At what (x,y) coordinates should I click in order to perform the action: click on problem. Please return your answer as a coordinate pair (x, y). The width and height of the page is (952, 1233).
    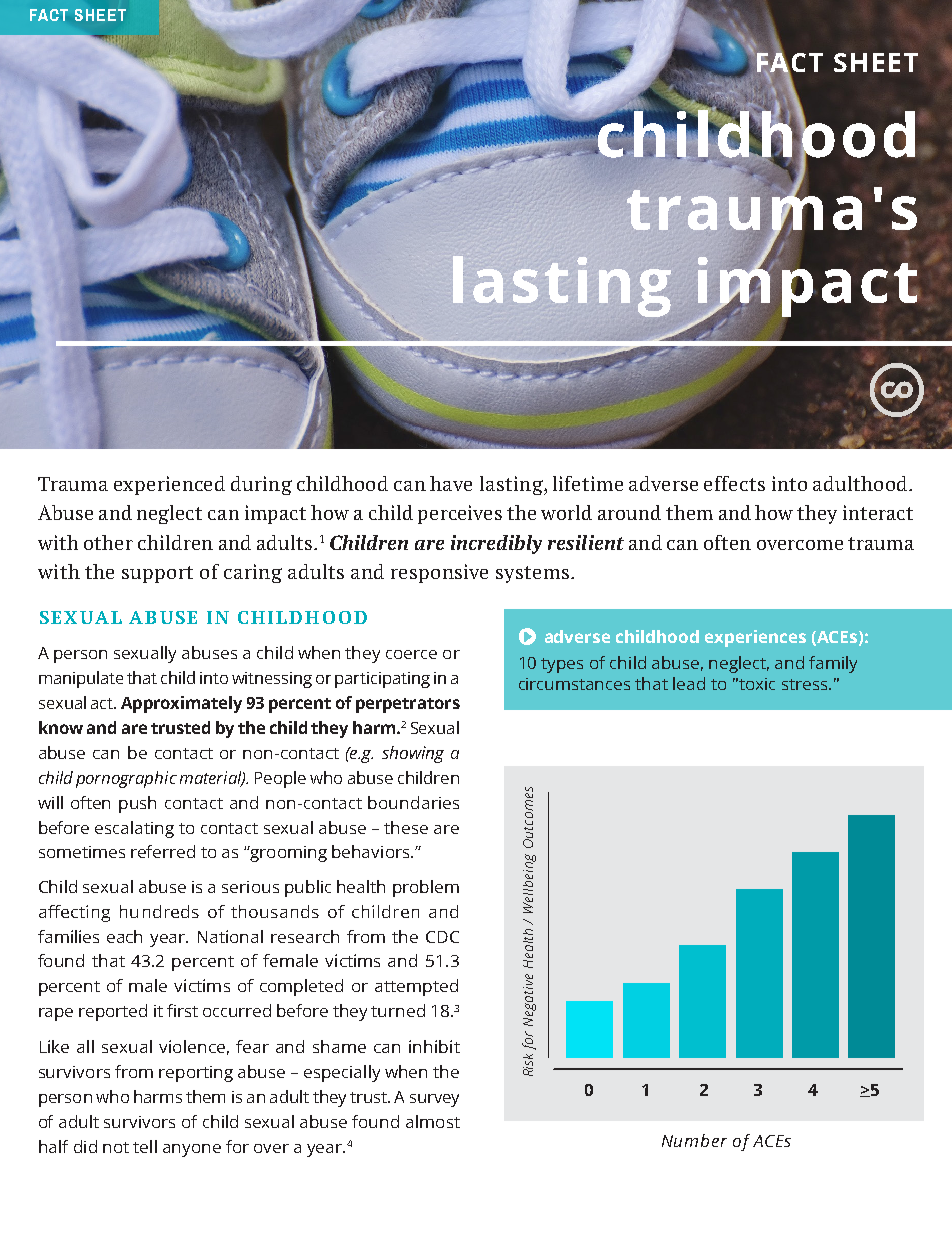
    Looking at the image, I should click on (426, 888).
